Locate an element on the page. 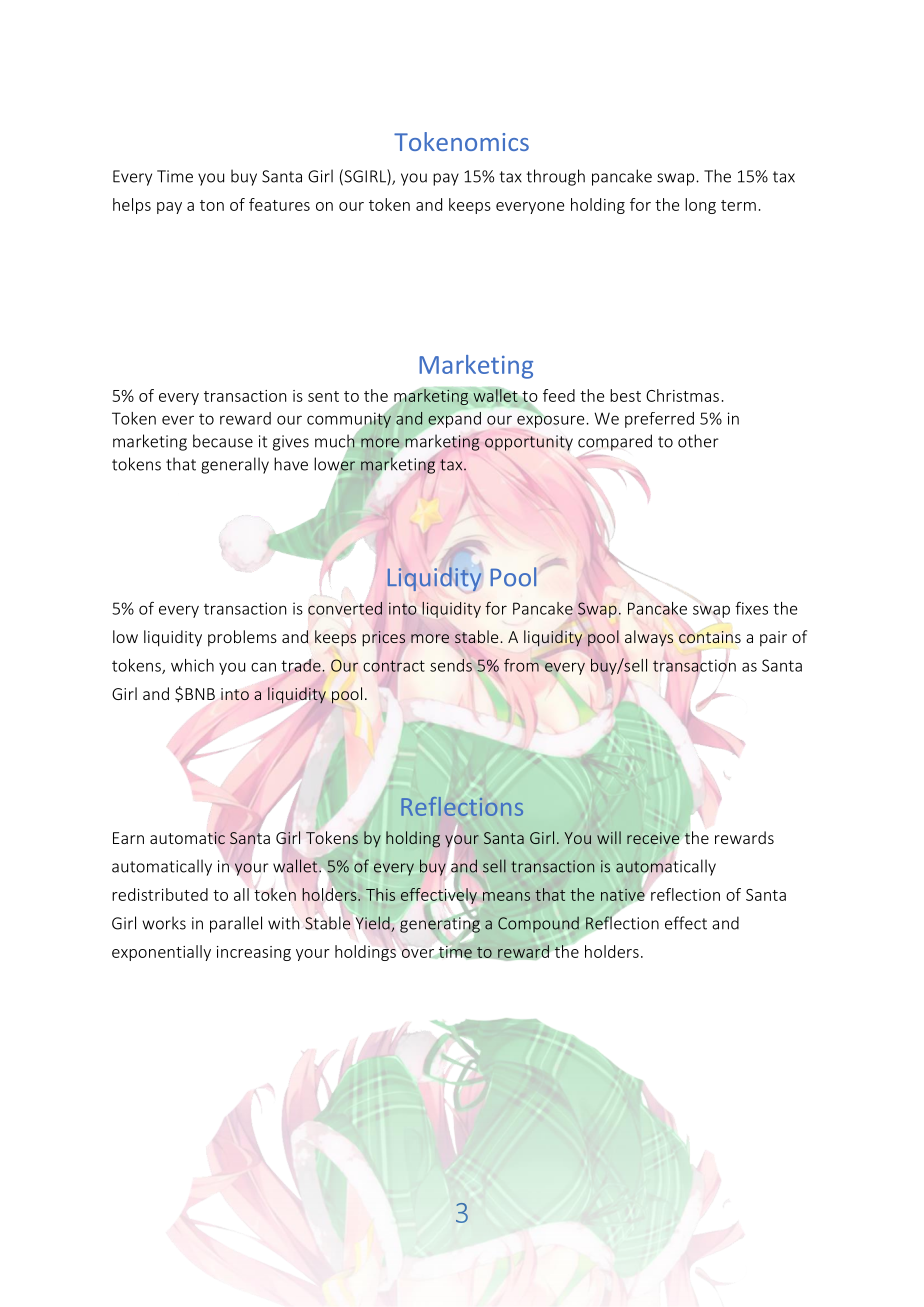 The image size is (924, 1307). long is located at coordinates (700, 206).
